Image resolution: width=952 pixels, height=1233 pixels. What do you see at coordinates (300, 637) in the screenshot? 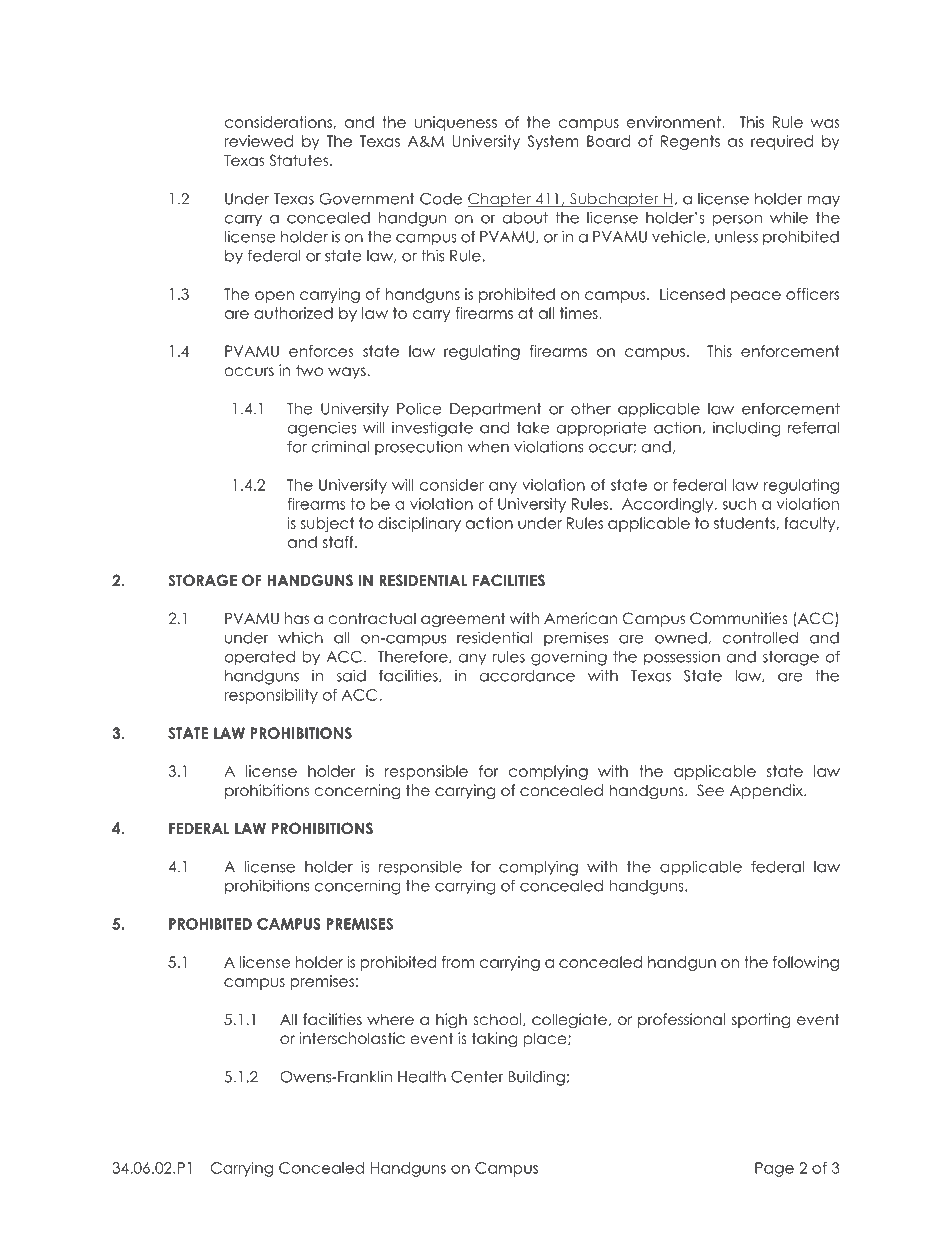
I see `which` at bounding box center [300, 637].
